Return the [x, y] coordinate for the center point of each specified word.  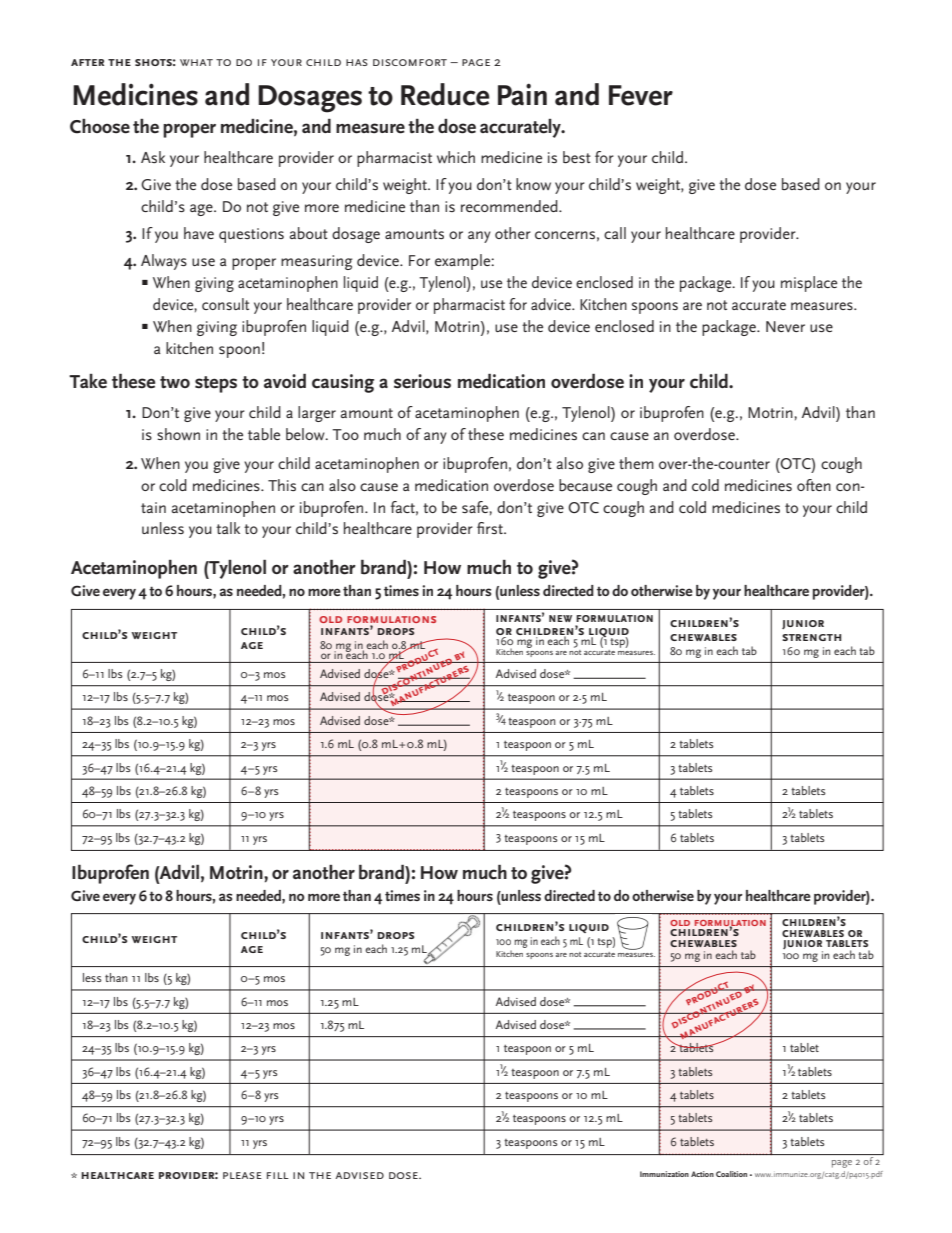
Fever [641, 95]
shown [178, 434]
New [560, 618]
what [196, 62]
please [242, 1175]
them [636, 463]
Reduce [445, 94]
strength [811, 637]
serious [422, 381]
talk [228, 528]
